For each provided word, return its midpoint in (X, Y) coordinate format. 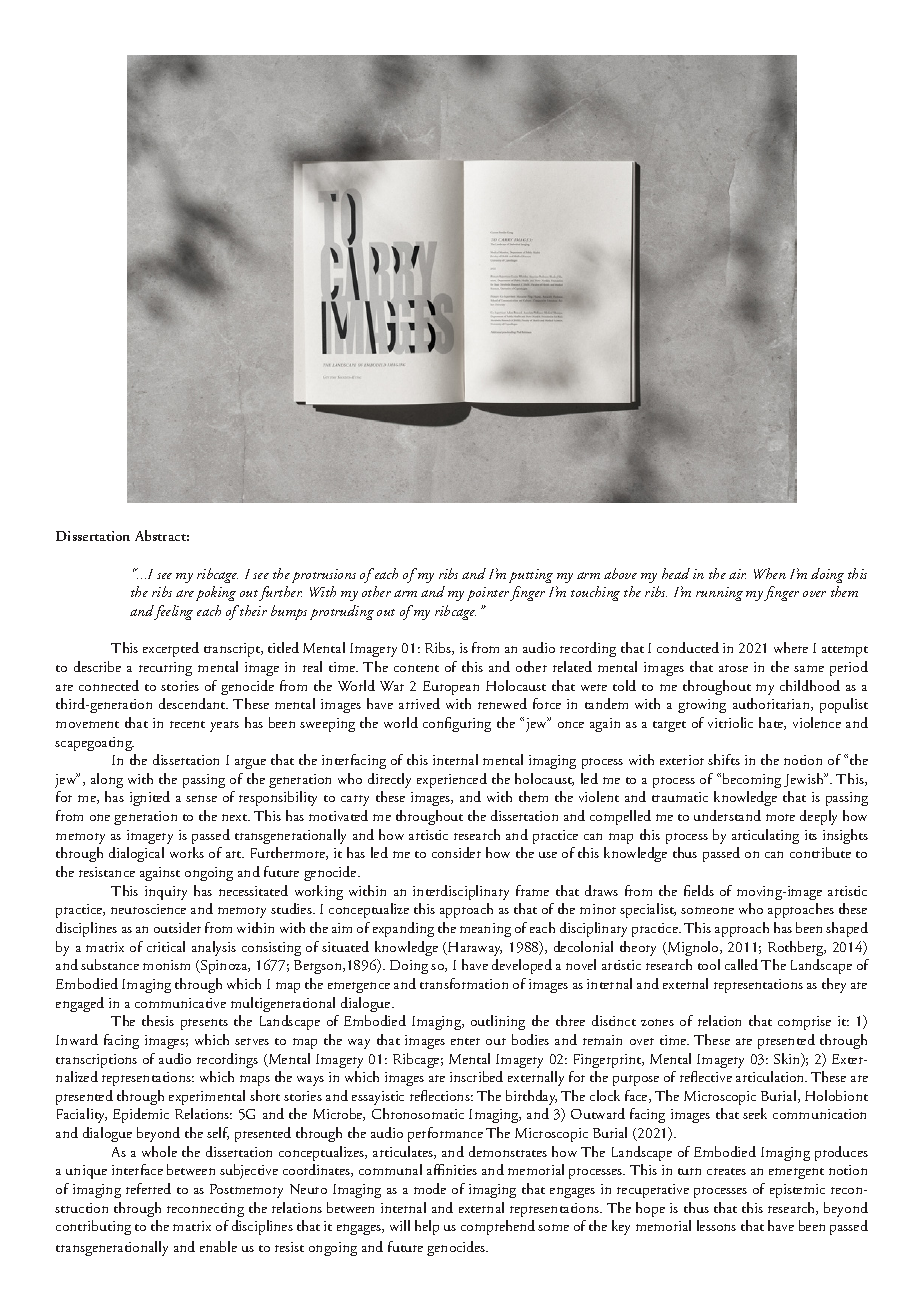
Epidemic (141, 1115)
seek (755, 1113)
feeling (173, 612)
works (187, 852)
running (719, 594)
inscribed (476, 1076)
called (741, 964)
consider (456, 852)
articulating (765, 836)
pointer (489, 594)
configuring (457, 724)
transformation (464, 983)
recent (187, 724)
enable (218, 1246)
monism (166, 965)
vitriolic (730, 722)
